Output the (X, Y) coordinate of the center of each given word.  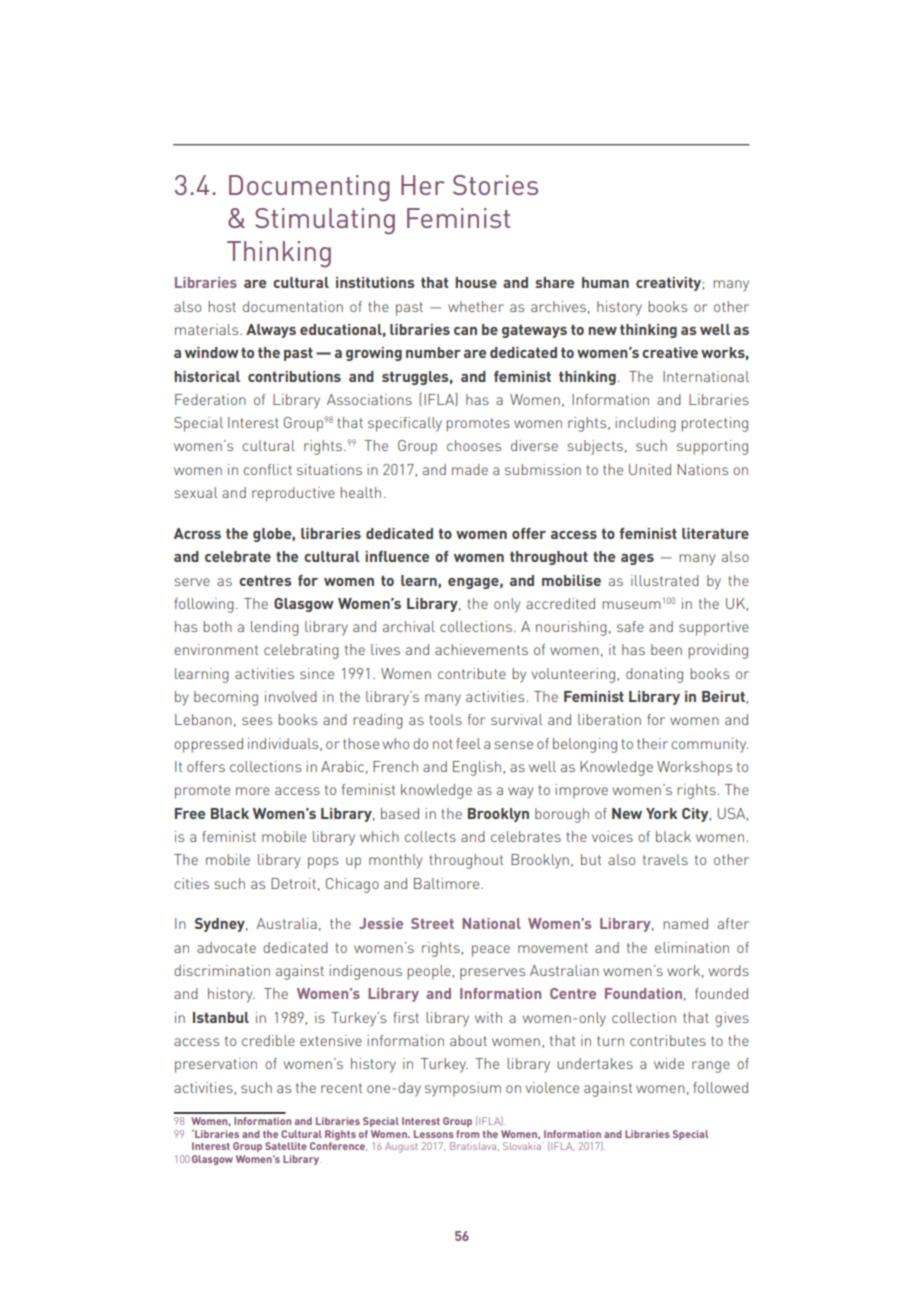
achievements (481, 649)
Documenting (309, 188)
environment (216, 649)
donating (654, 675)
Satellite (286, 1146)
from (467, 1134)
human (605, 282)
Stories (495, 185)
